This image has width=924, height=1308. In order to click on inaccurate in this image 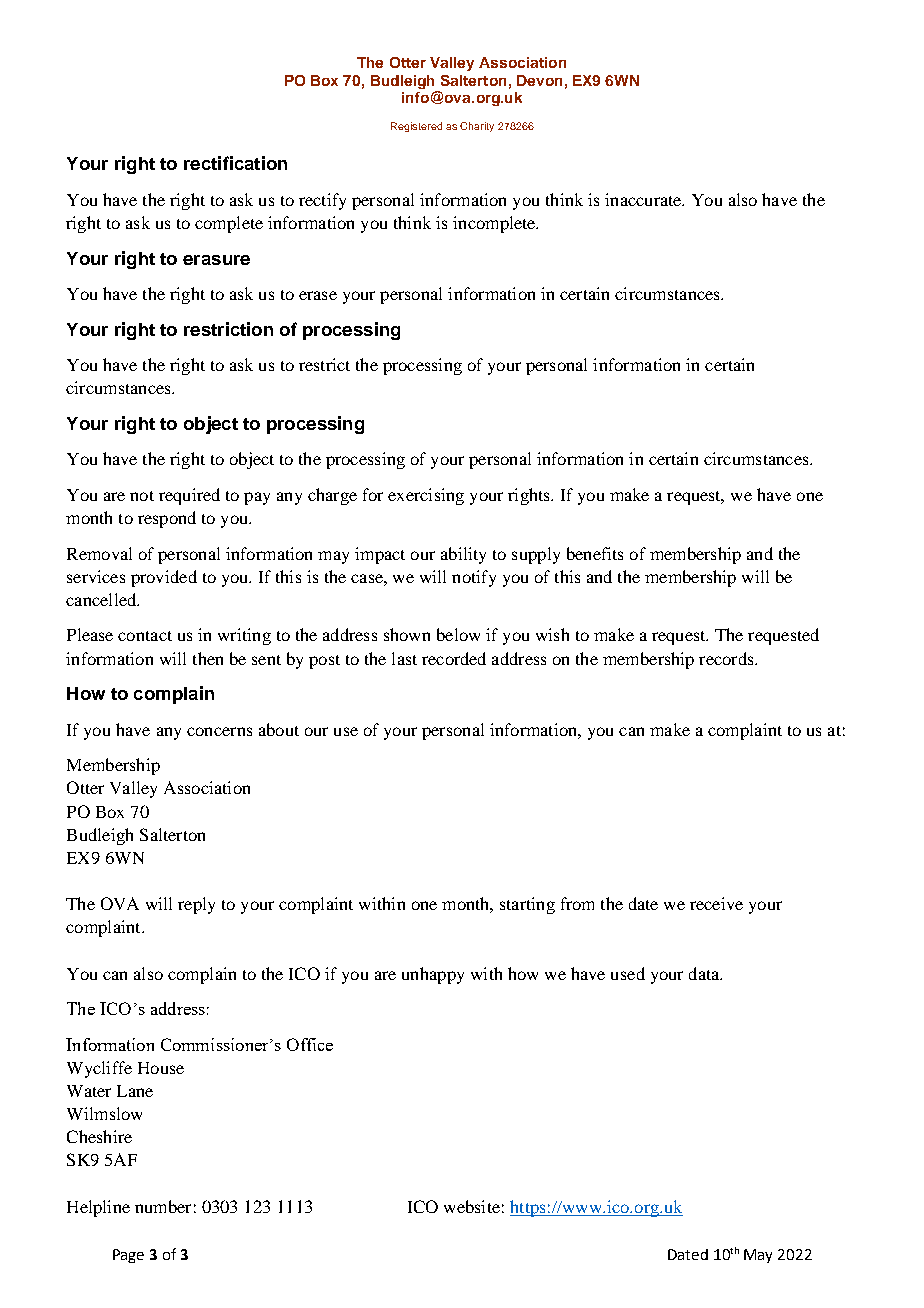, I will do `click(644, 199)`.
